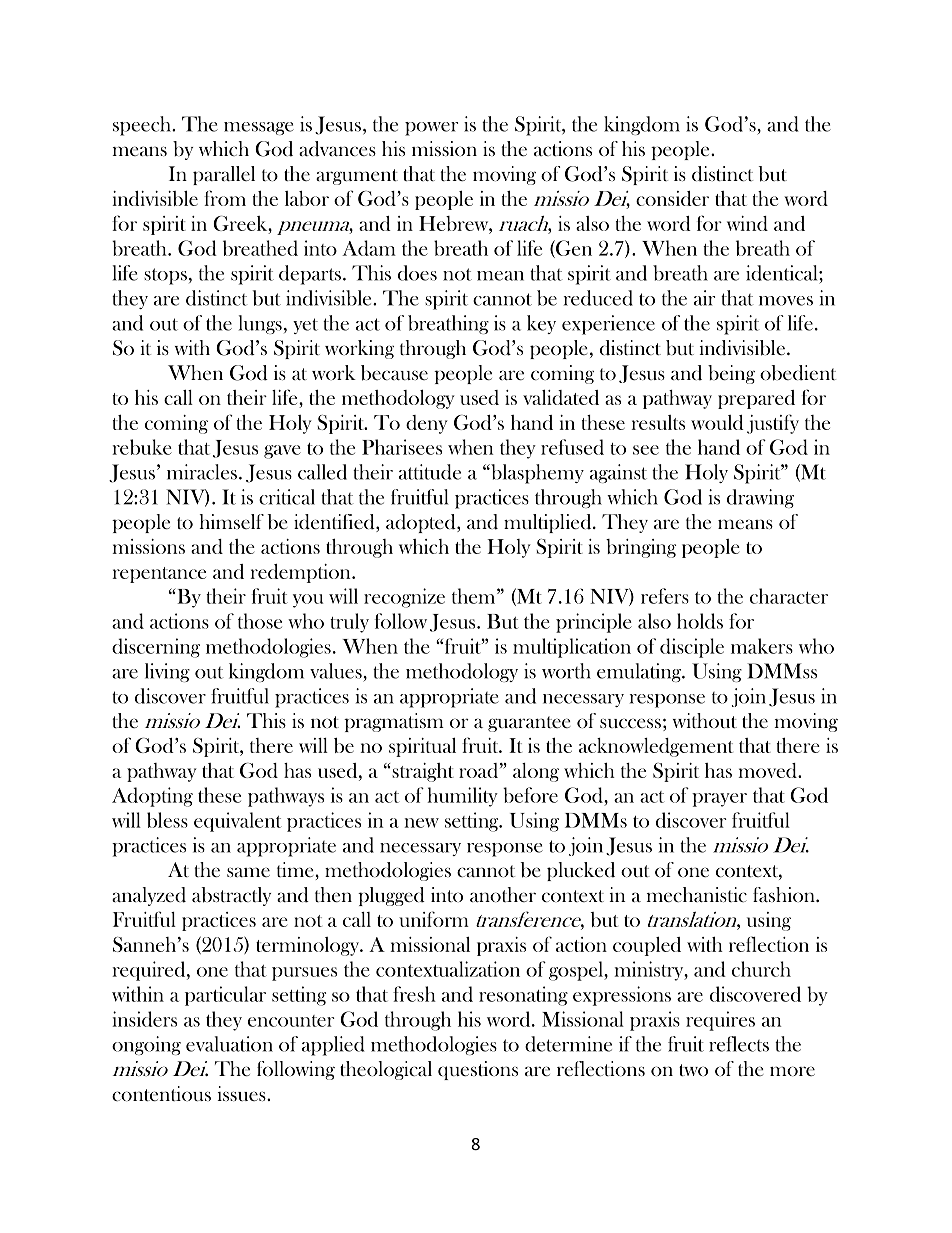  I want to click on lungs, so click(260, 324).
